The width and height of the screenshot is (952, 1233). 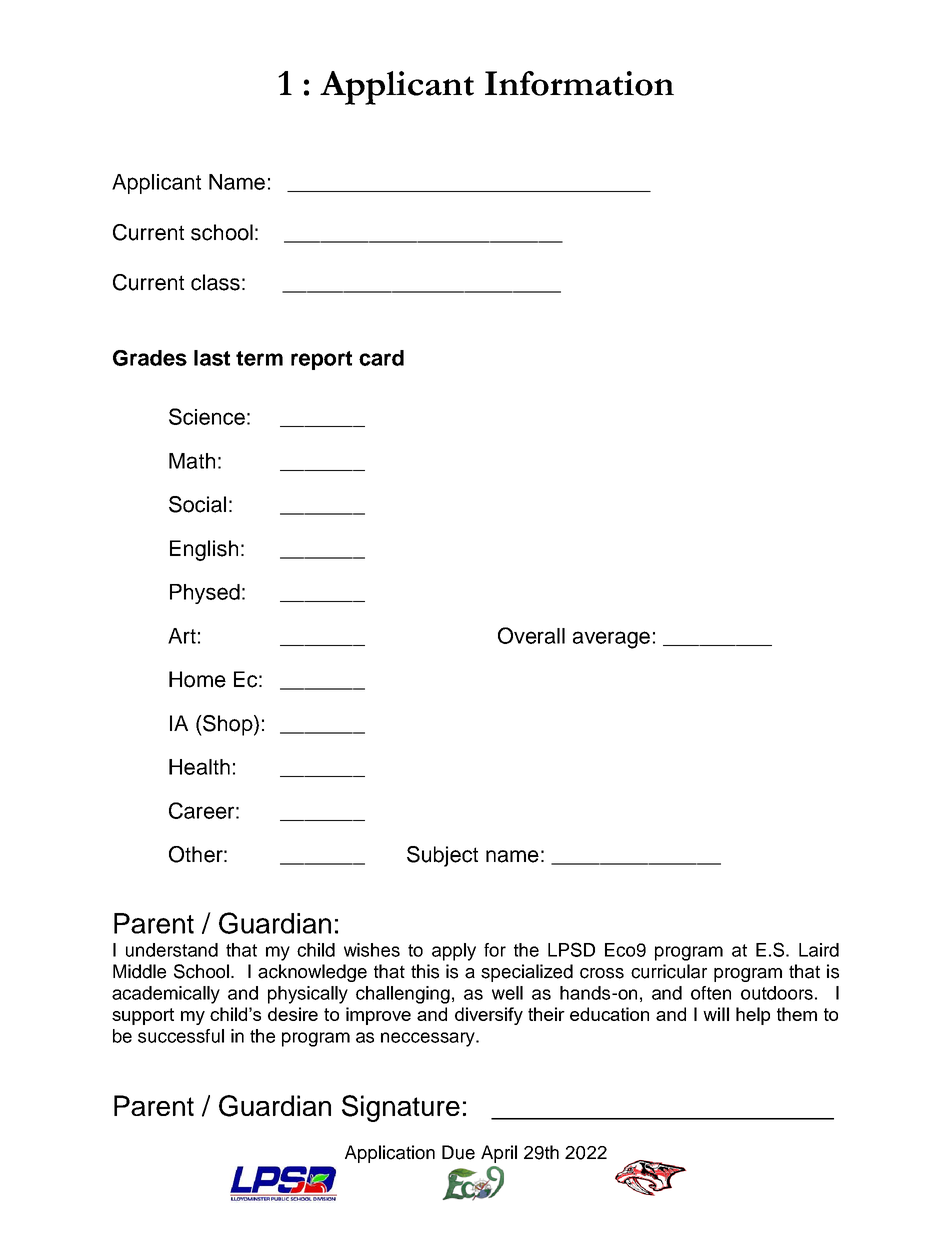 What do you see at coordinates (819, 950) in the screenshot?
I see `Laird` at bounding box center [819, 950].
